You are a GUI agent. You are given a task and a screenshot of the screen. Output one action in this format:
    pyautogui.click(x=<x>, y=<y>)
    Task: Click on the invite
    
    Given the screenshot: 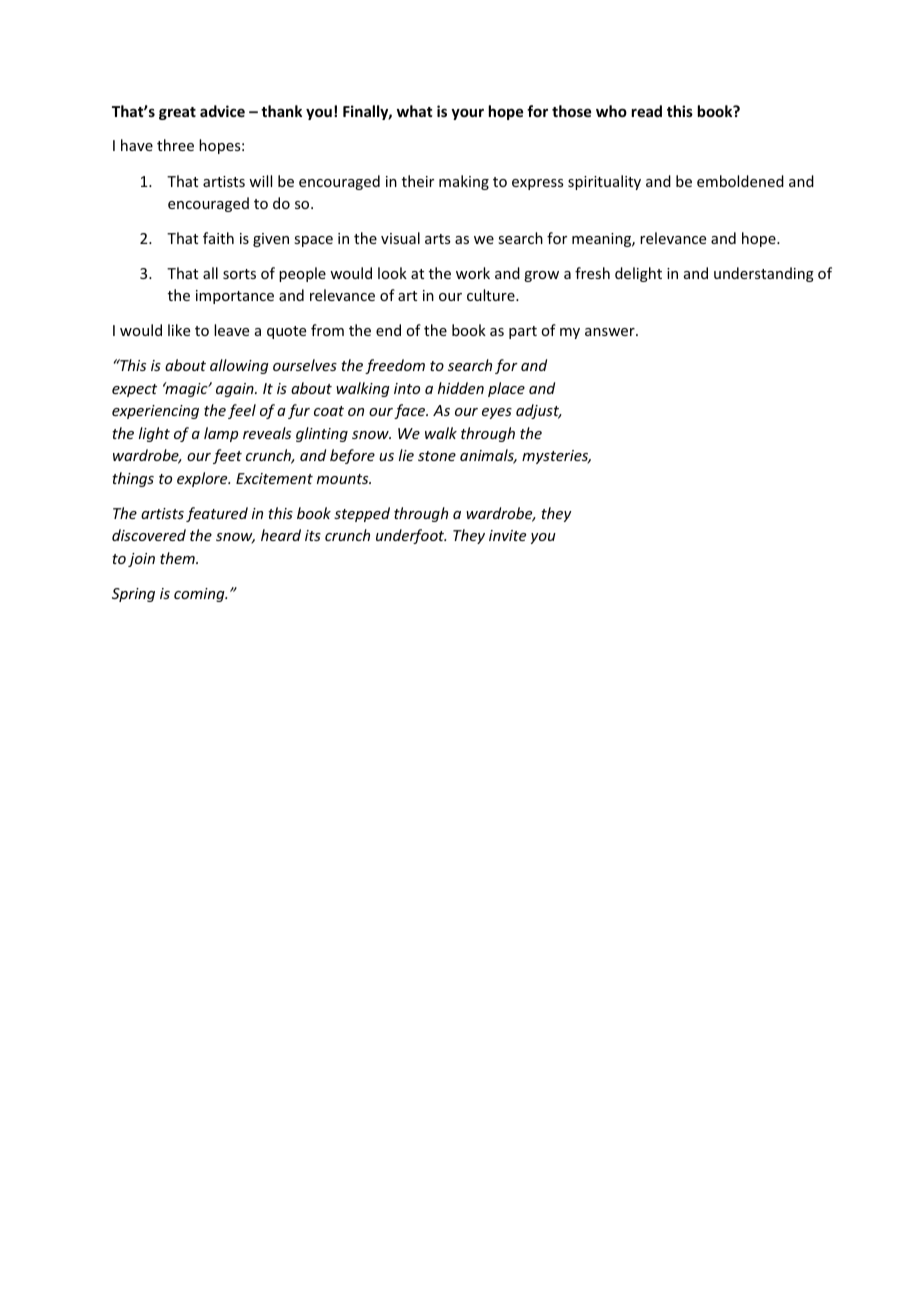 What is the action you would take?
    pyautogui.click(x=507, y=535)
